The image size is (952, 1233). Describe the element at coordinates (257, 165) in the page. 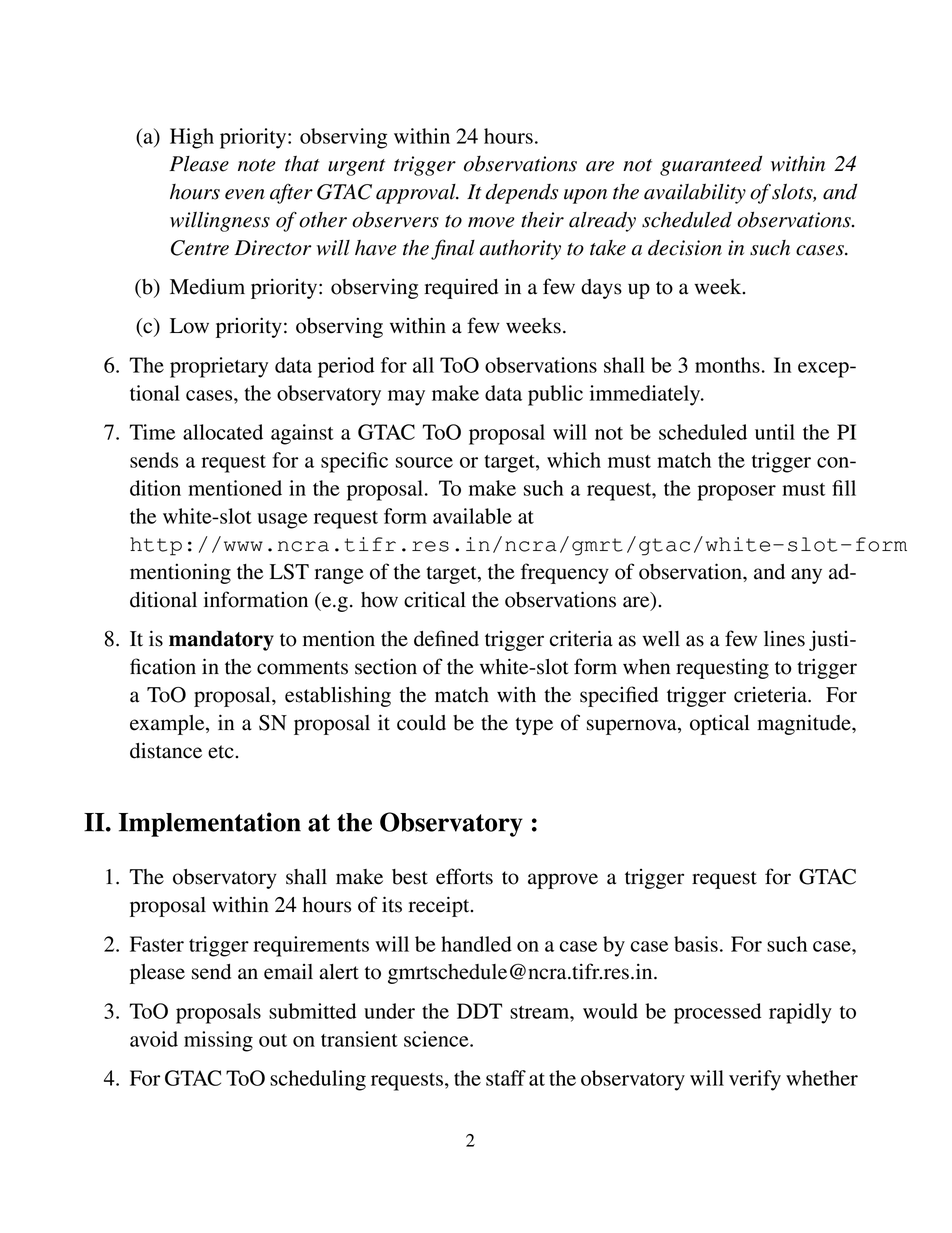

I see `note` at that location.
